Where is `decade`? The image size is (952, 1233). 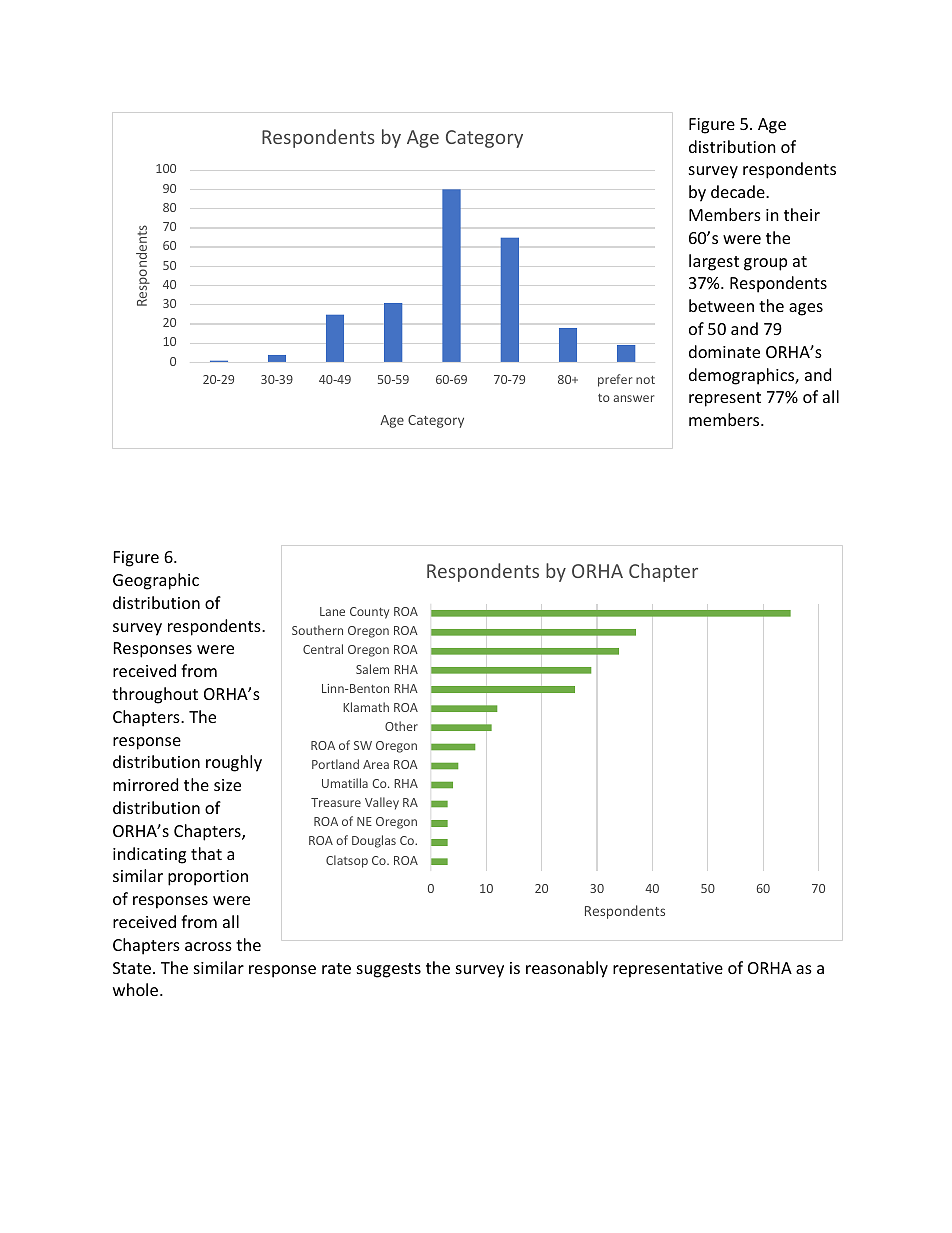
decade is located at coordinates (739, 191).
